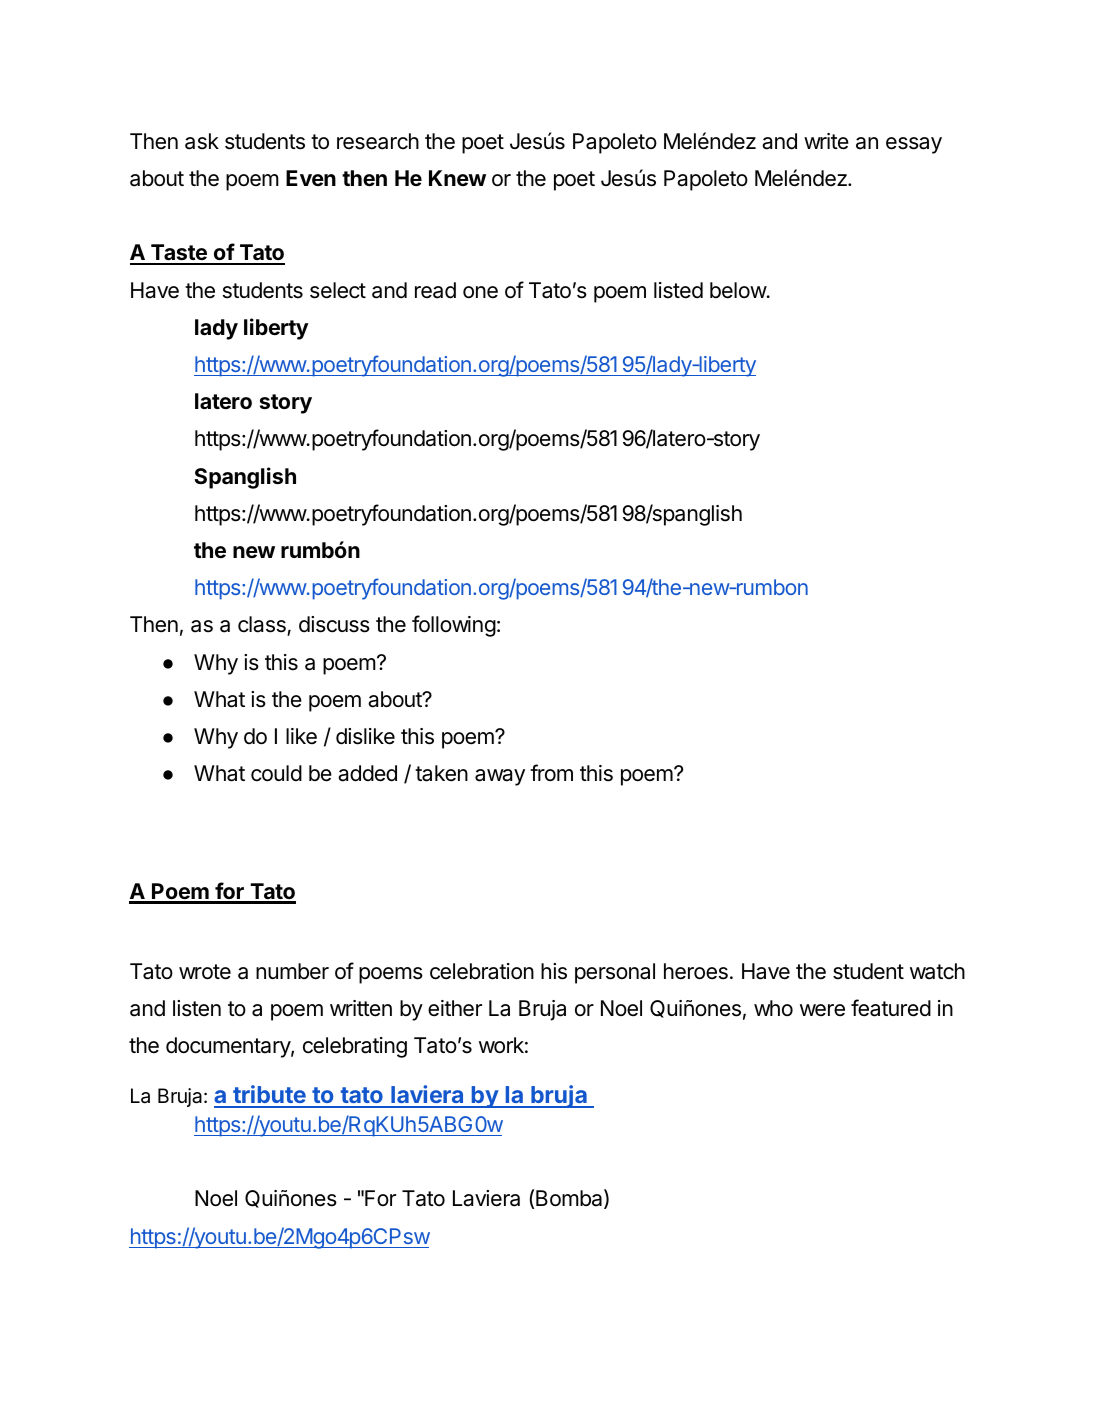  Describe the element at coordinates (551, 773) in the screenshot. I see `from` at that location.
